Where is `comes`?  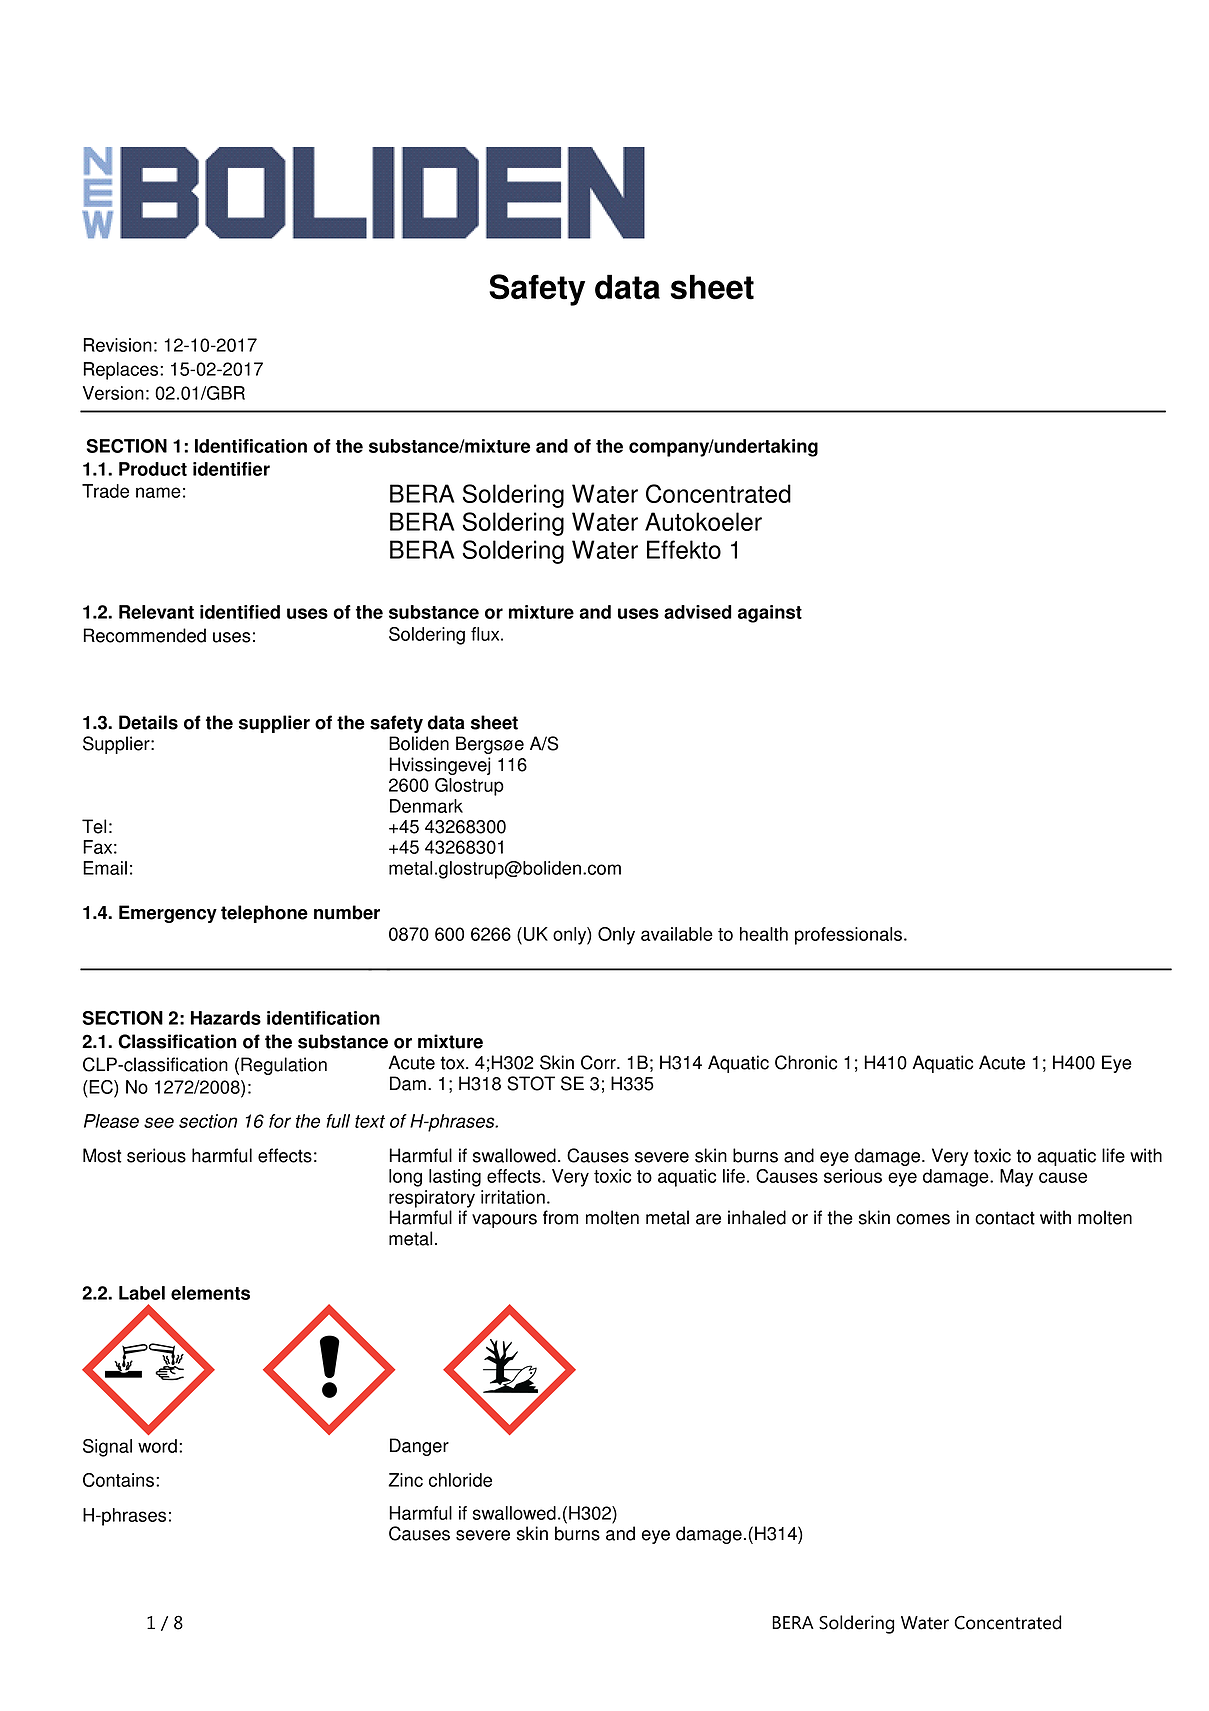
comes is located at coordinates (923, 1219).
